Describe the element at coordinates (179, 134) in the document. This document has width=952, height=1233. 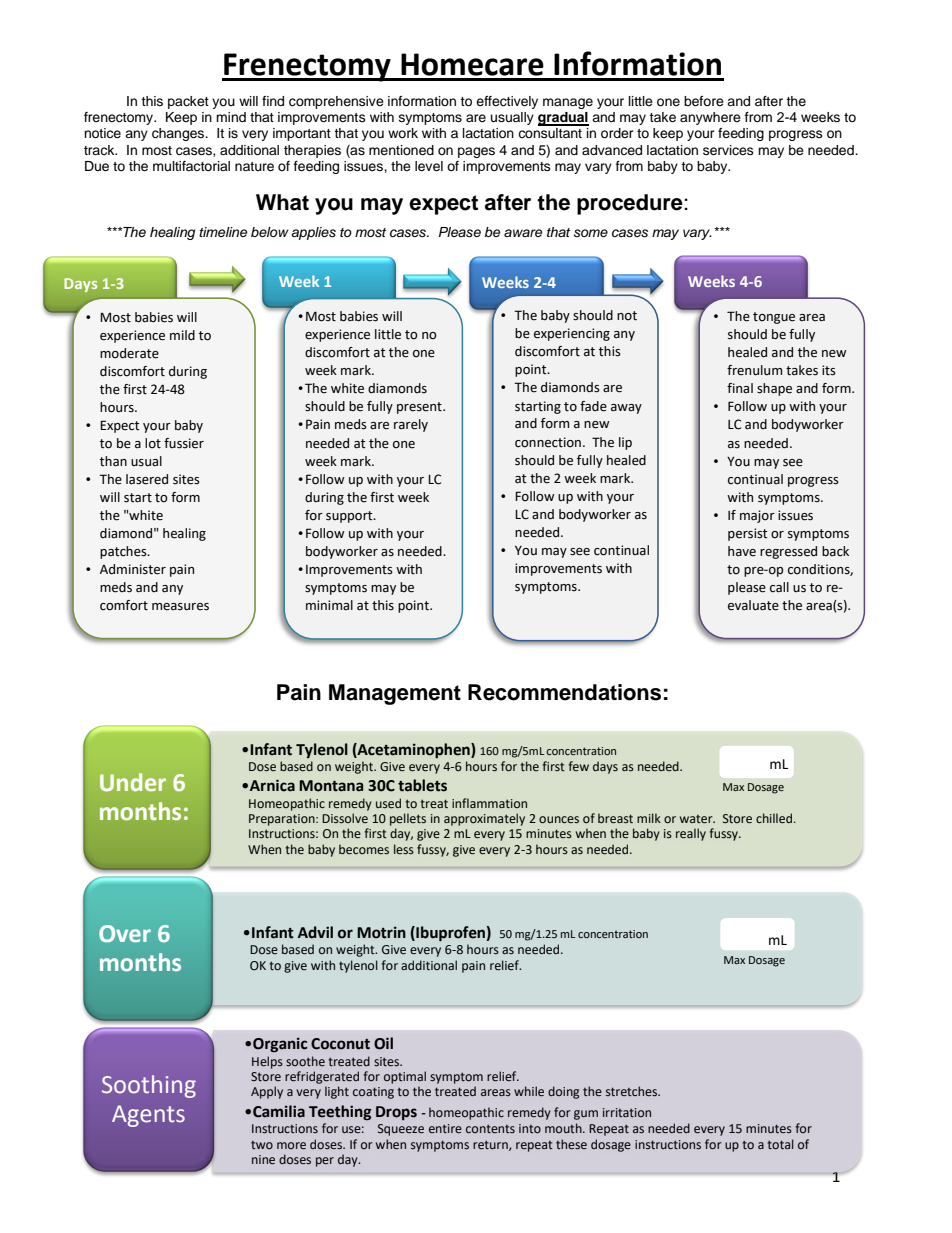
I see `changes` at that location.
